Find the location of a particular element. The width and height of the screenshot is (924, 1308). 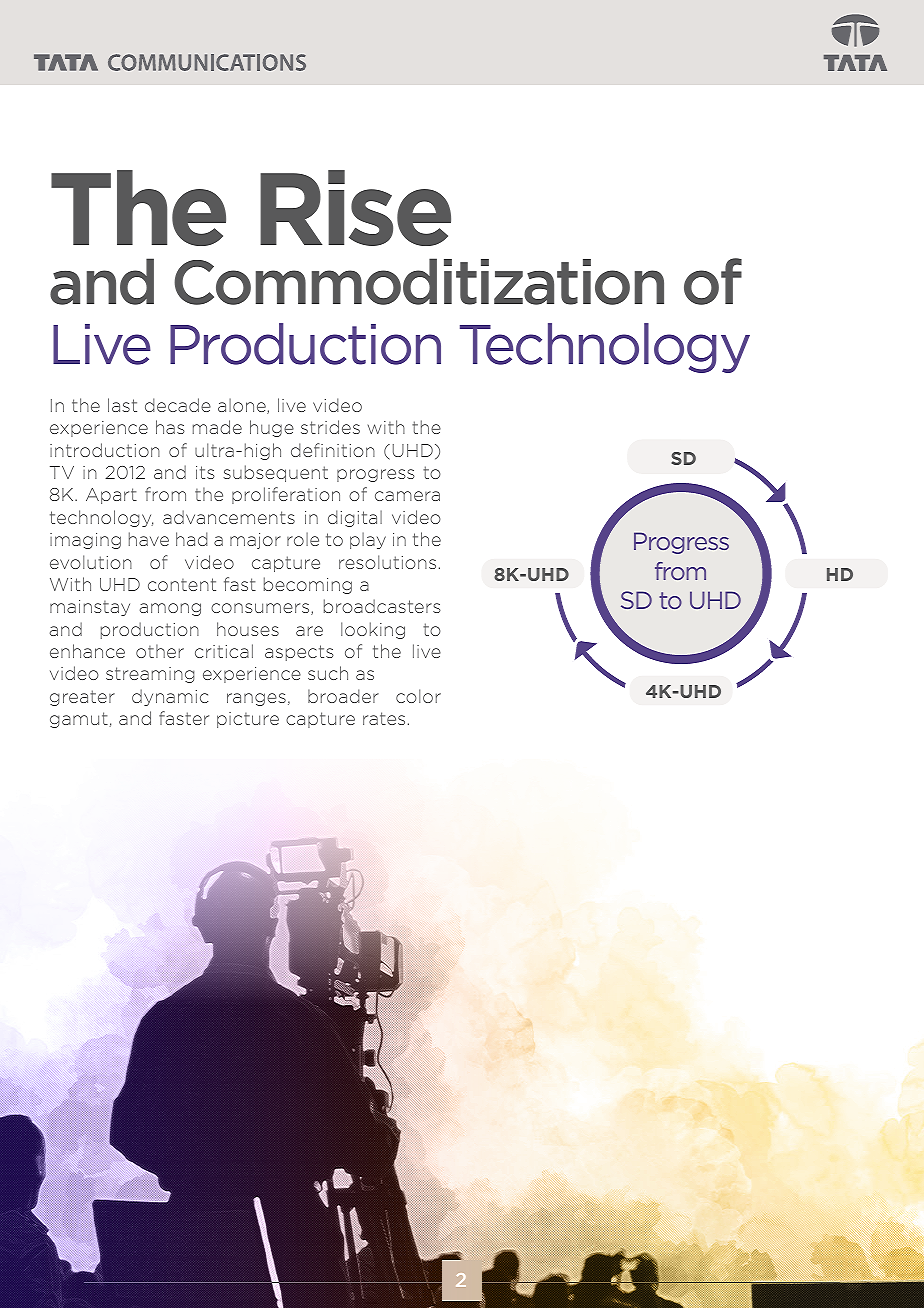

subsequent is located at coordinates (275, 473).
